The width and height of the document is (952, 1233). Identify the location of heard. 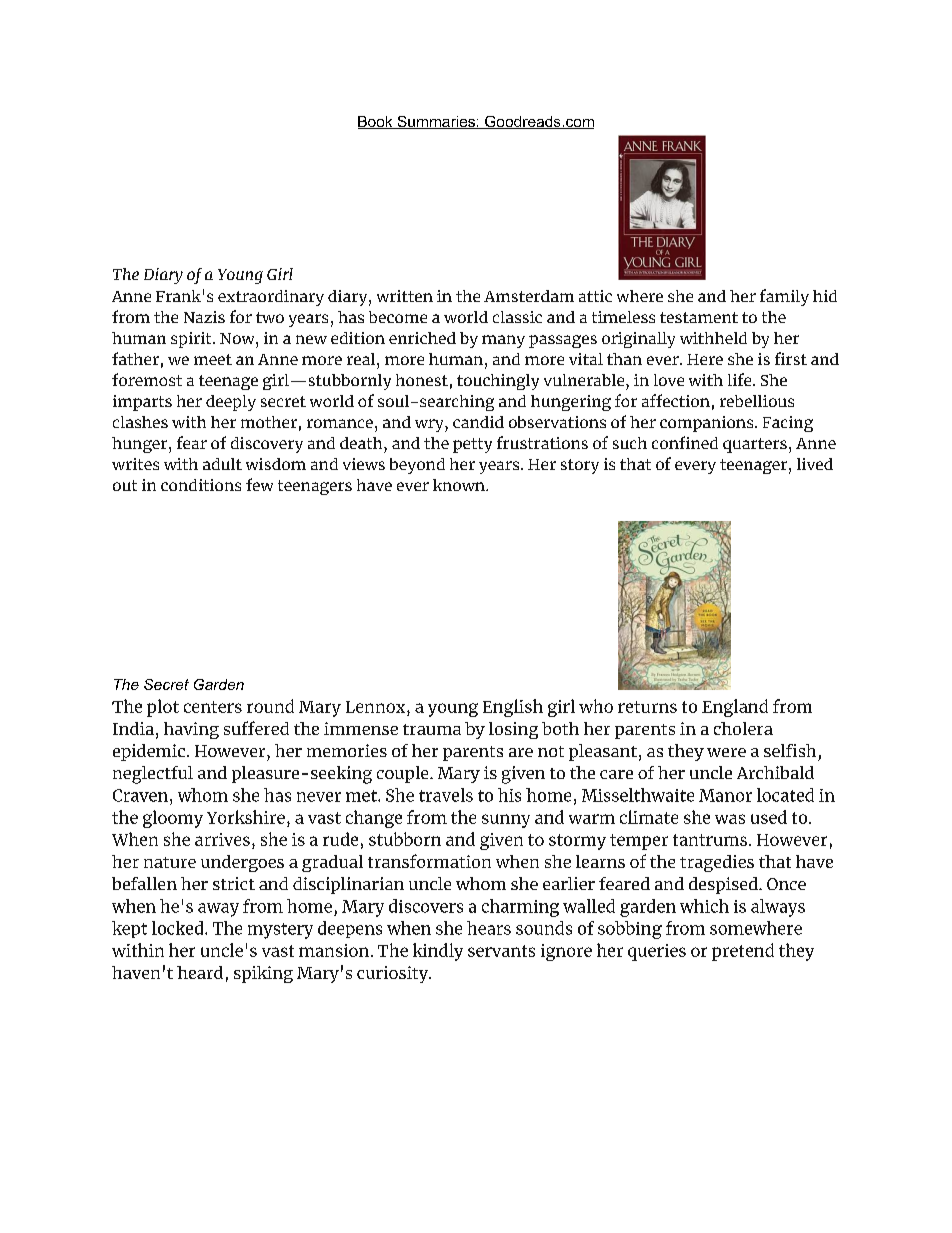
(200, 972).
